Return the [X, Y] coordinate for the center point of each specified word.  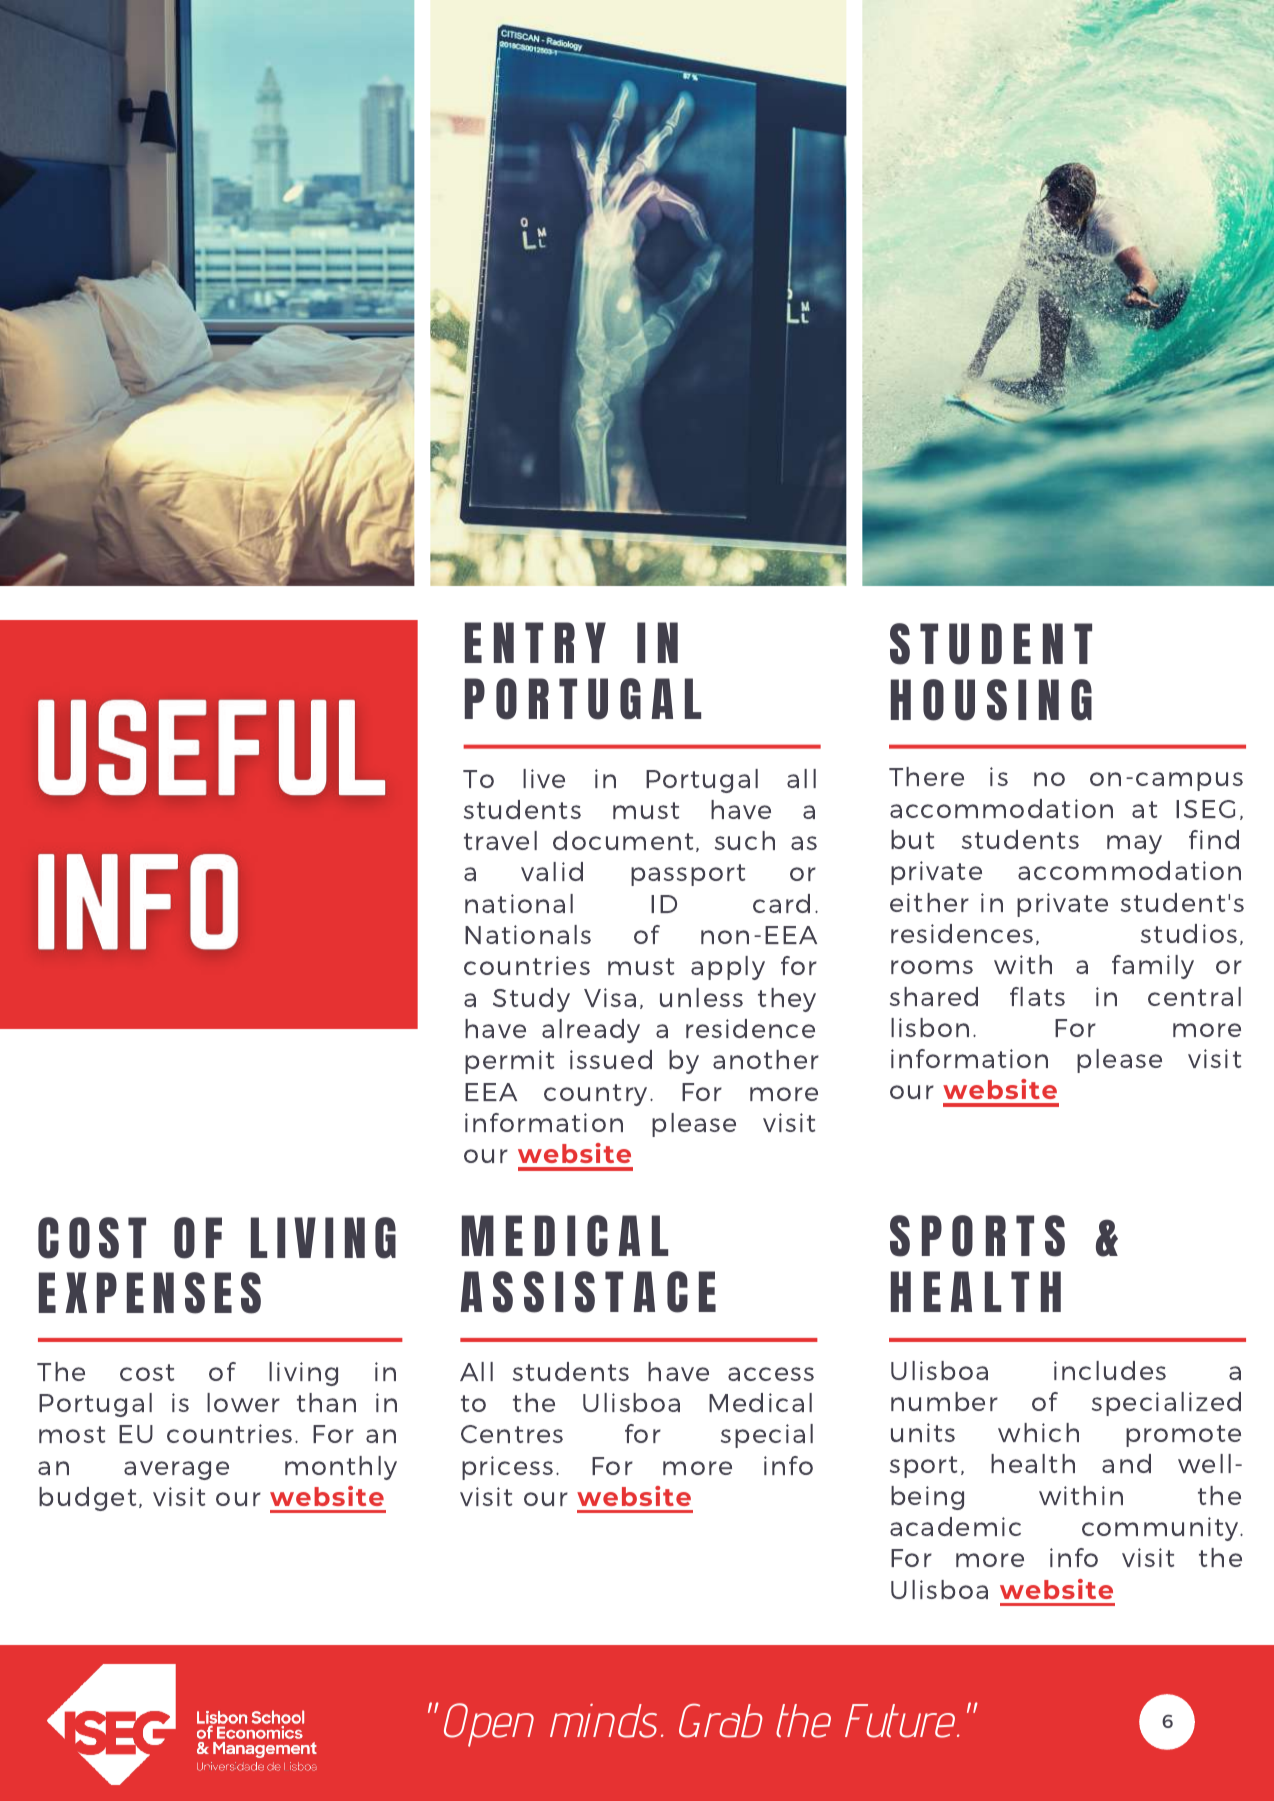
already [591, 1031]
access [771, 1374]
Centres [512, 1434]
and [1126, 1463]
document [623, 840]
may [1134, 844]
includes [1110, 1370]
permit [509, 1062]
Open [489, 1725]
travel [500, 840]
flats [1037, 996]
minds [603, 1721]
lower [243, 1402]
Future [902, 1721]
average [176, 1470]
